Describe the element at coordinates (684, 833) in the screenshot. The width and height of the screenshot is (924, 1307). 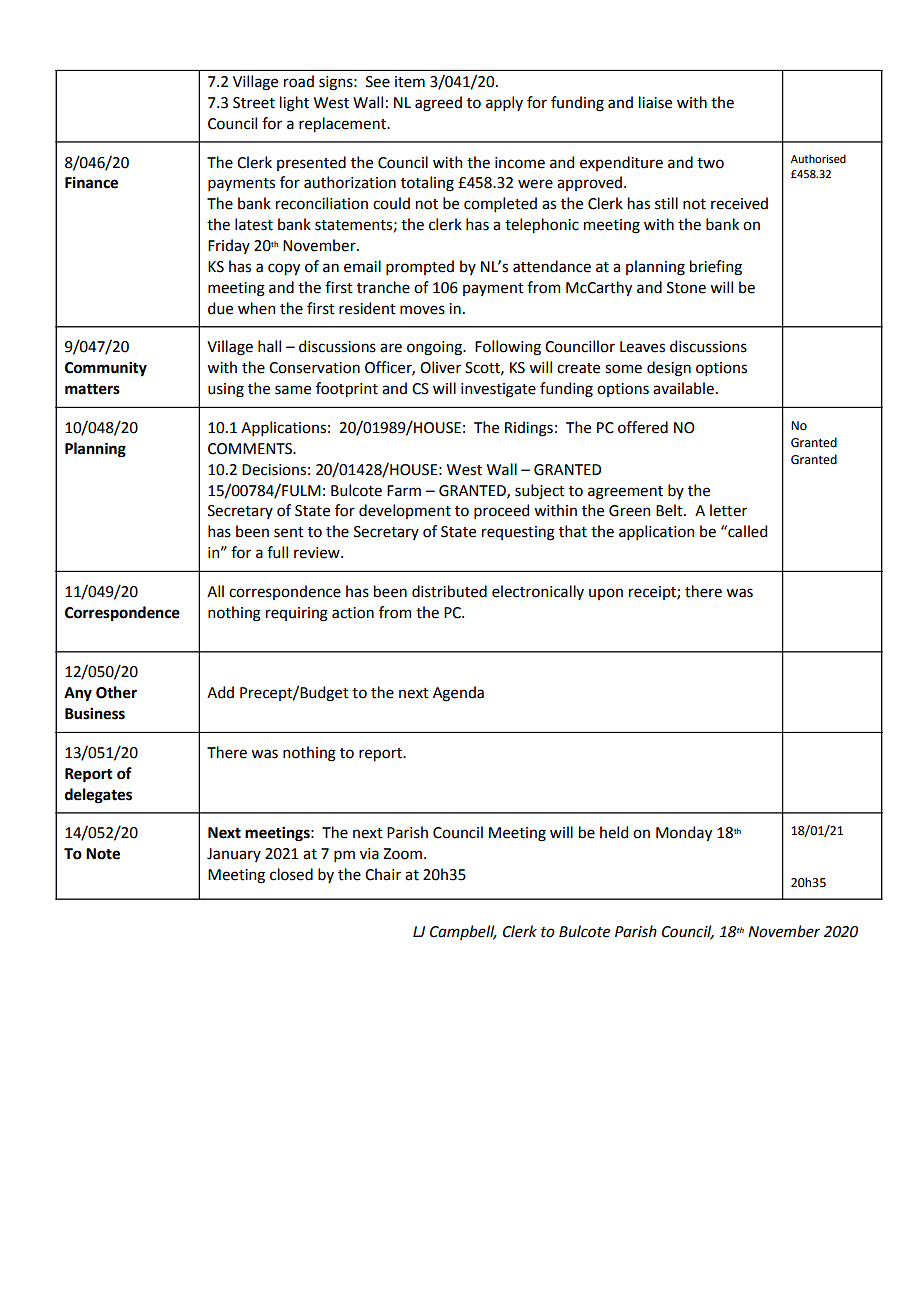
I see `Monday` at that location.
